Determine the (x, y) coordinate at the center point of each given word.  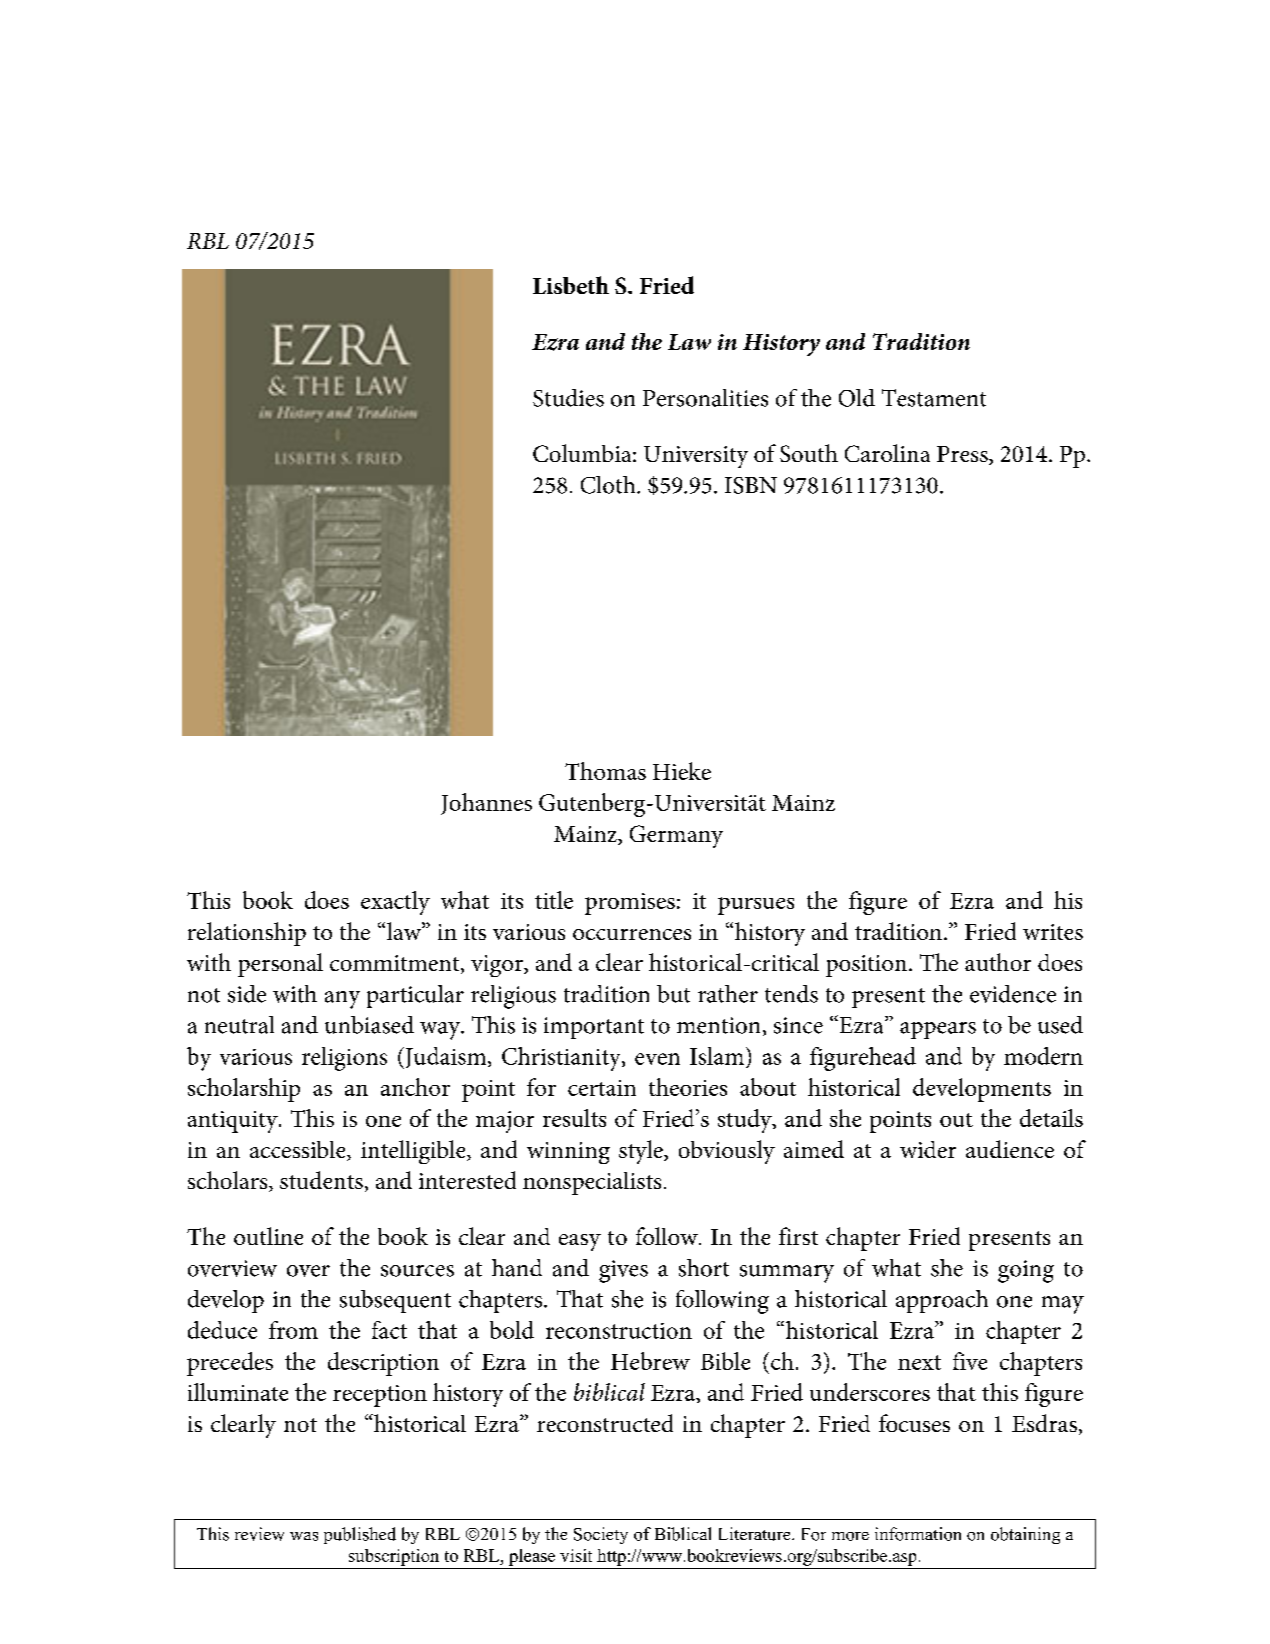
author (998, 962)
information (918, 1534)
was (304, 1536)
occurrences (632, 934)
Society (601, 1535)
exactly (395, 903)
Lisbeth (571, 285)
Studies (568, 398)
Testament (934, 398)
